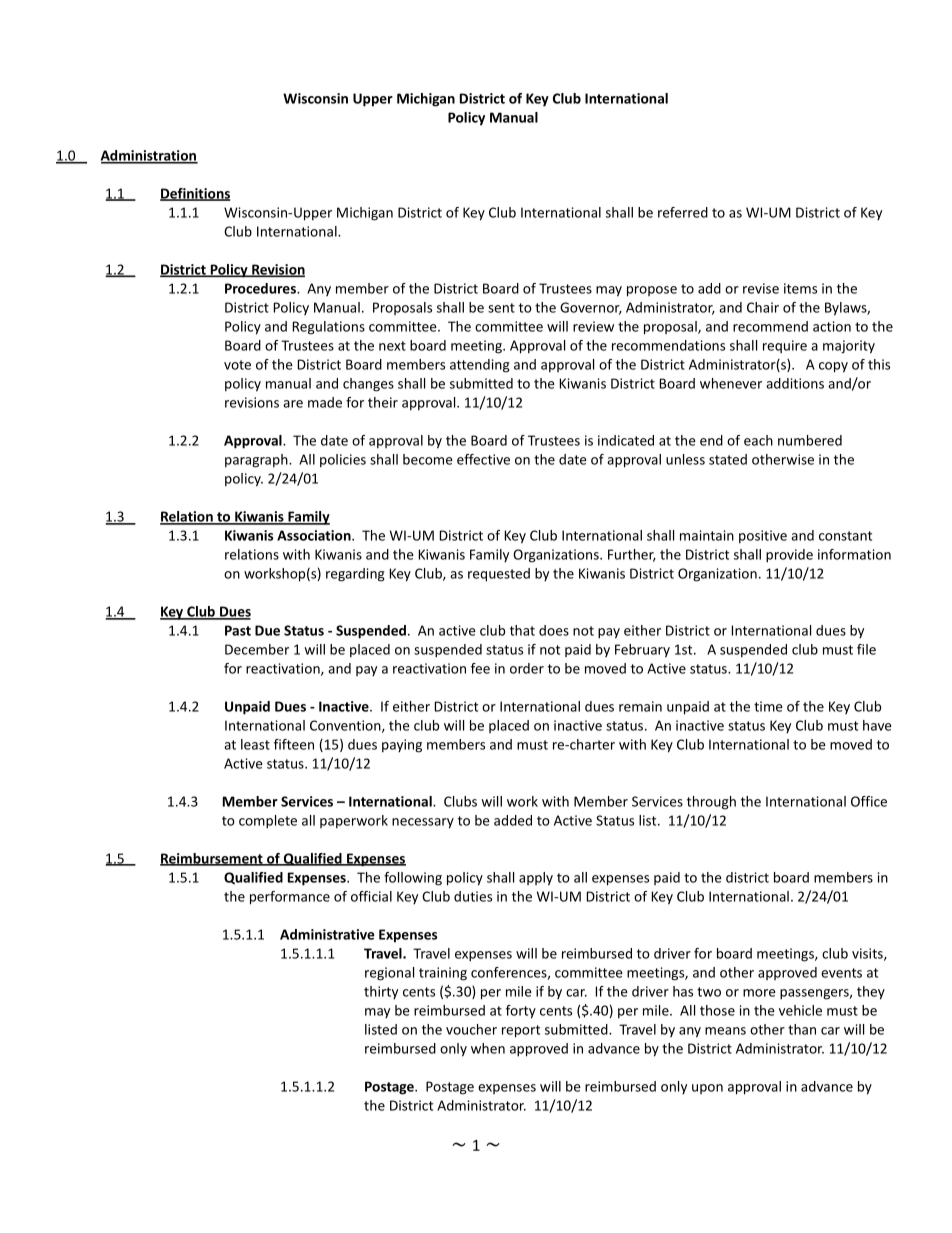  I want to click on positive, so click(763, 537).
